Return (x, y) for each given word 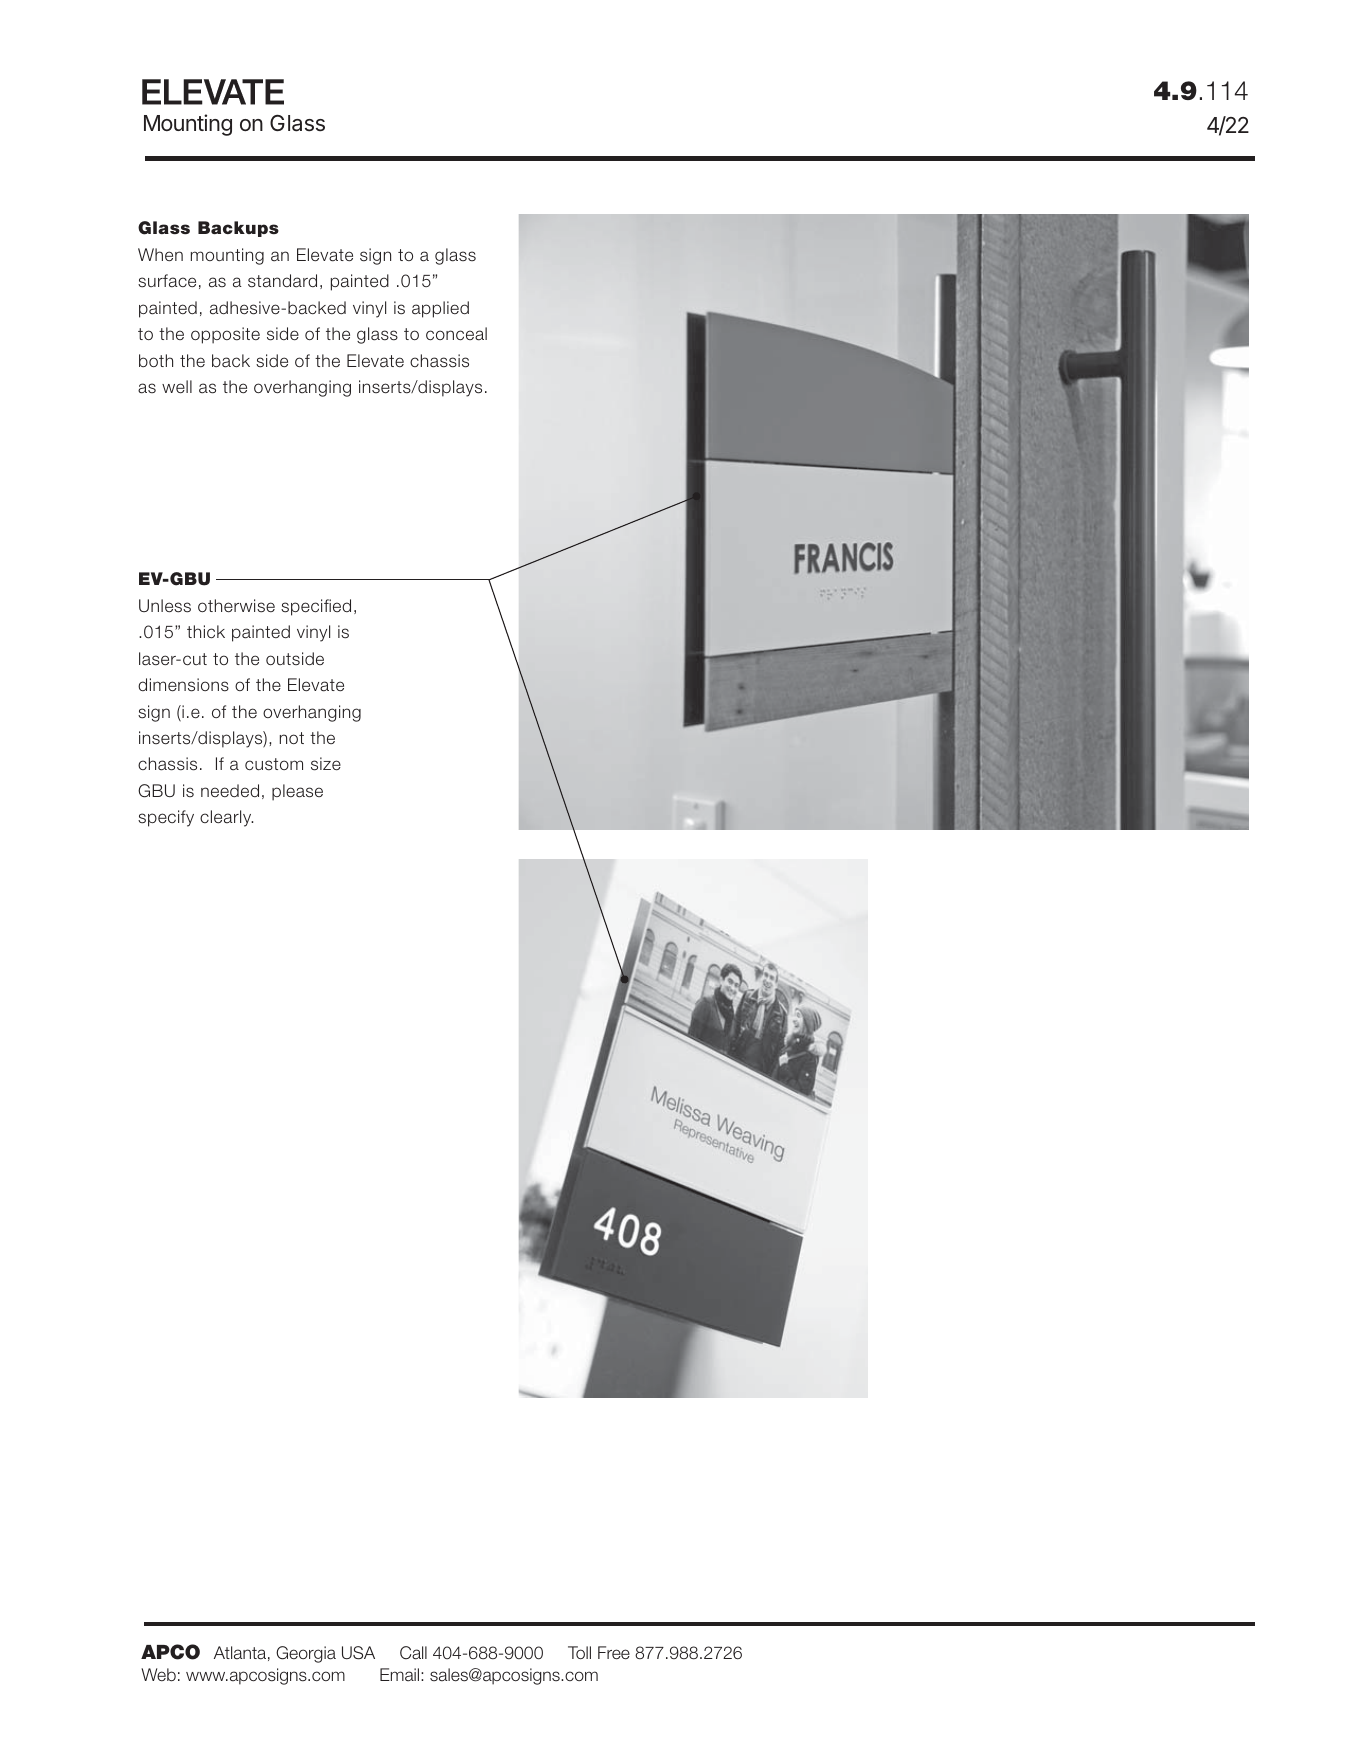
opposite (225, 335)
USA (358, 1653)
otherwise (236, 606)
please (297, 792)
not (292, 738)
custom (274, 764)
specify (166, 818)
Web (158, 1675)
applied (440, 309)
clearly (226, 818)
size (326, 764)
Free (614, 1653)
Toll (579, 1652)
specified (316, 607)
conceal (456, 334)
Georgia (306, 1654)
